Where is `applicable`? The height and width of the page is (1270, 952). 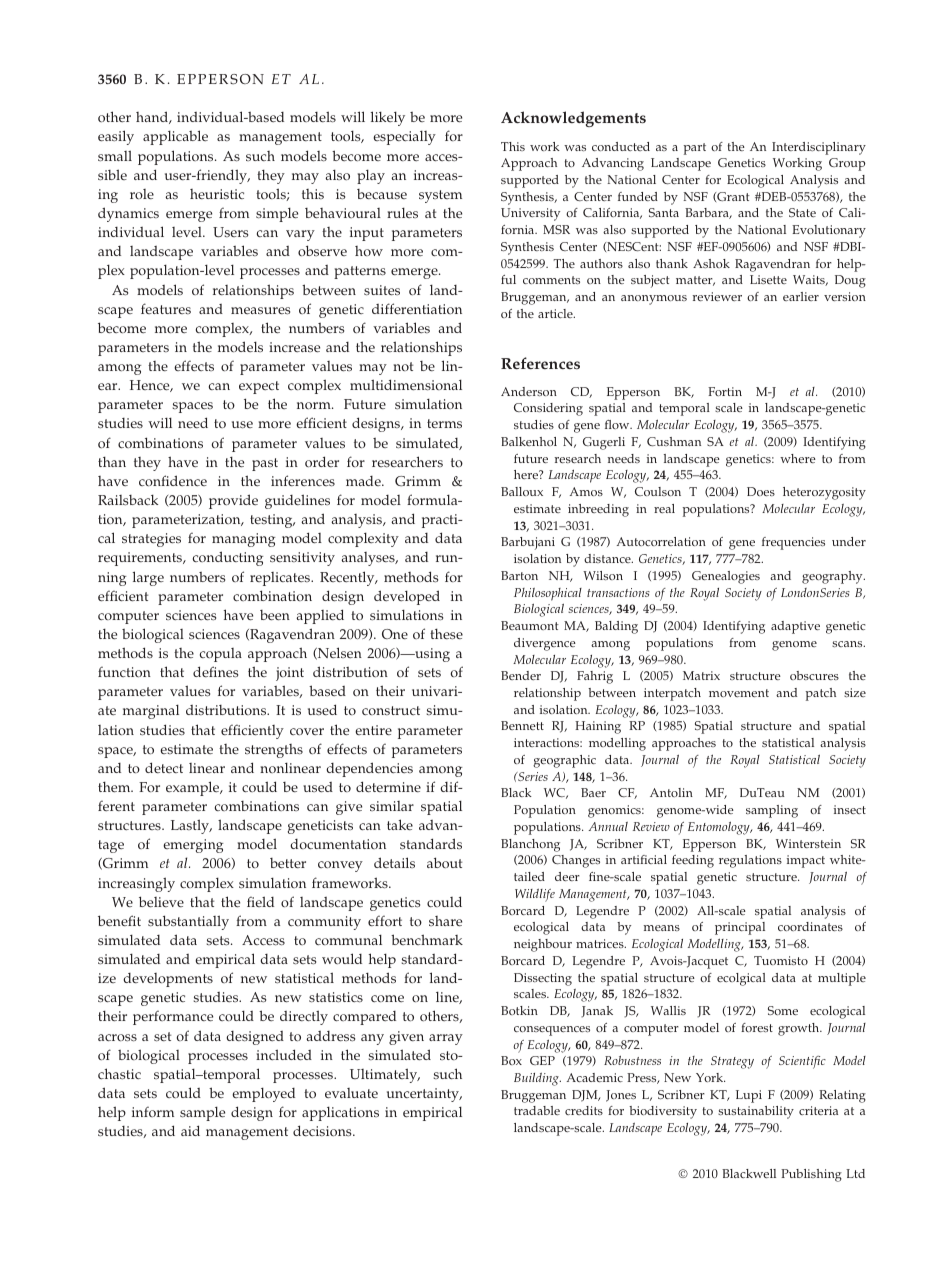
applicable is located at coordinates (175, 137).
